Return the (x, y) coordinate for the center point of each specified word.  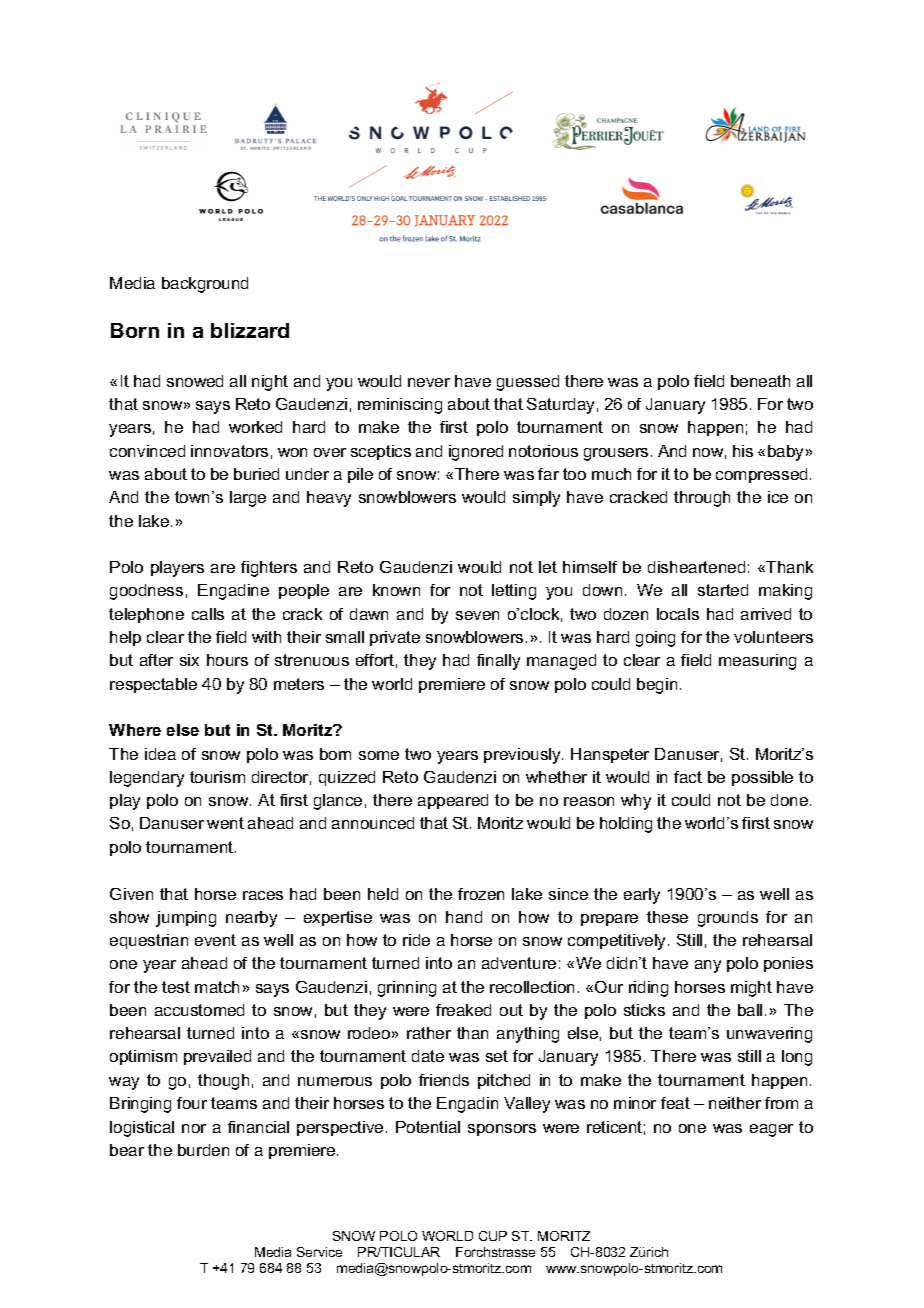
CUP (493, 1236)
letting (514, 592)
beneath (760, 381)
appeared (453, 801)
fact (688, 777)
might (751, 989)
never (429, 382)
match (217, 987)
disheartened (696, 567)
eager (771, 1130)
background (205, 285)
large (248, 499)
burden (203, 1150)
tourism (217, 777)
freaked (463, 1010)
